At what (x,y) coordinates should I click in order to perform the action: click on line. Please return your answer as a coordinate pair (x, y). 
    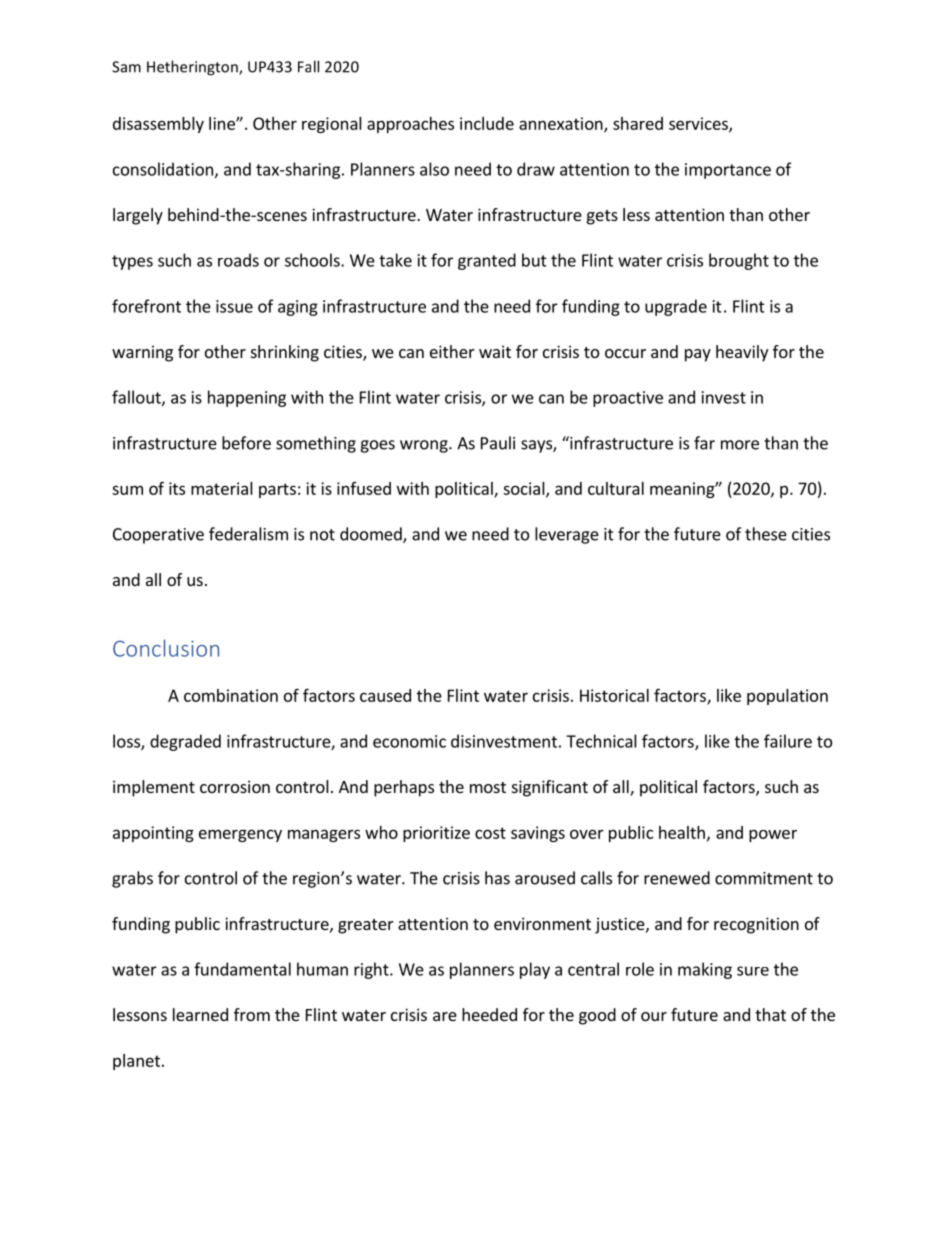
    Looking at the image, I should click on (223, 123).
